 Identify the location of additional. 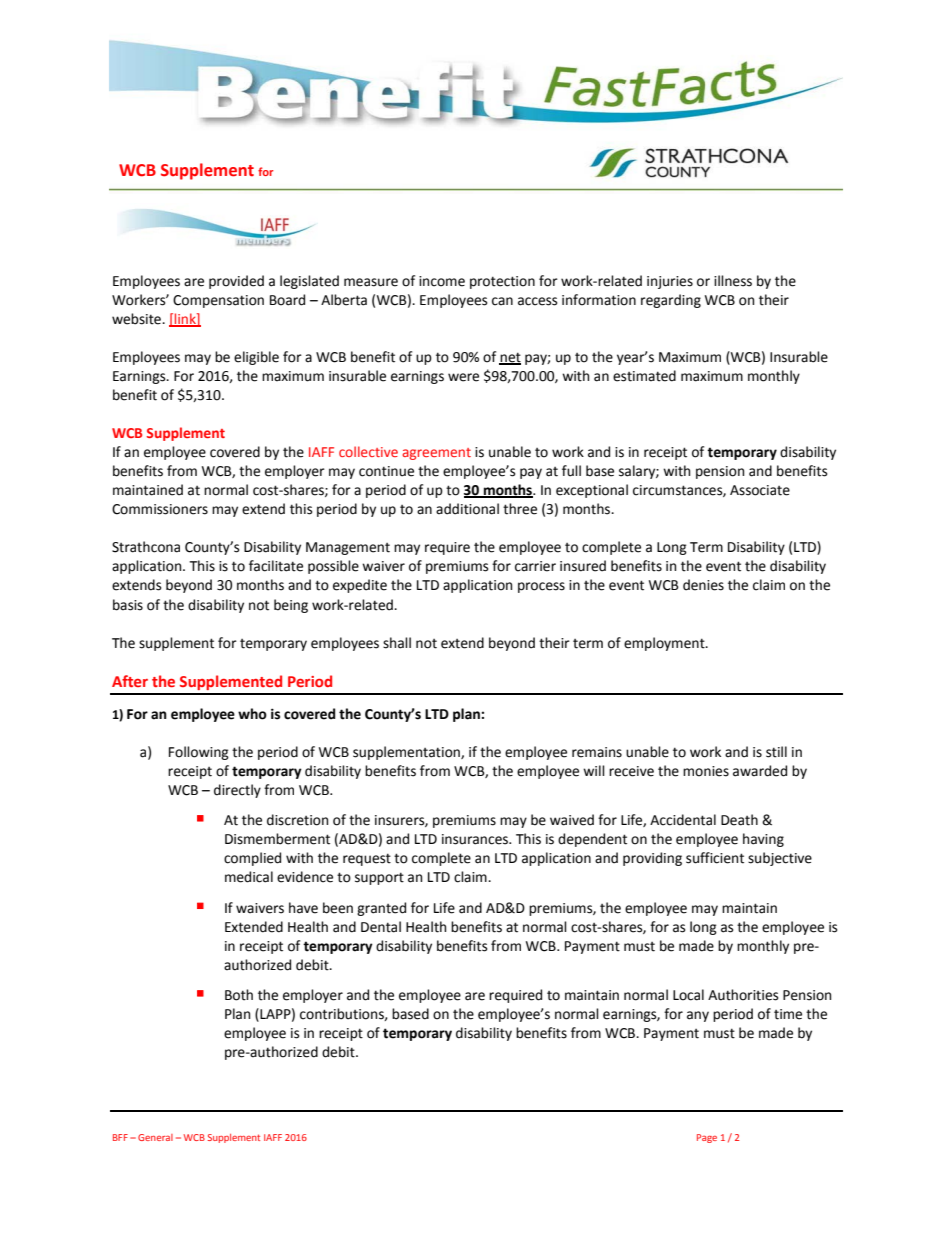
(467, 509).
